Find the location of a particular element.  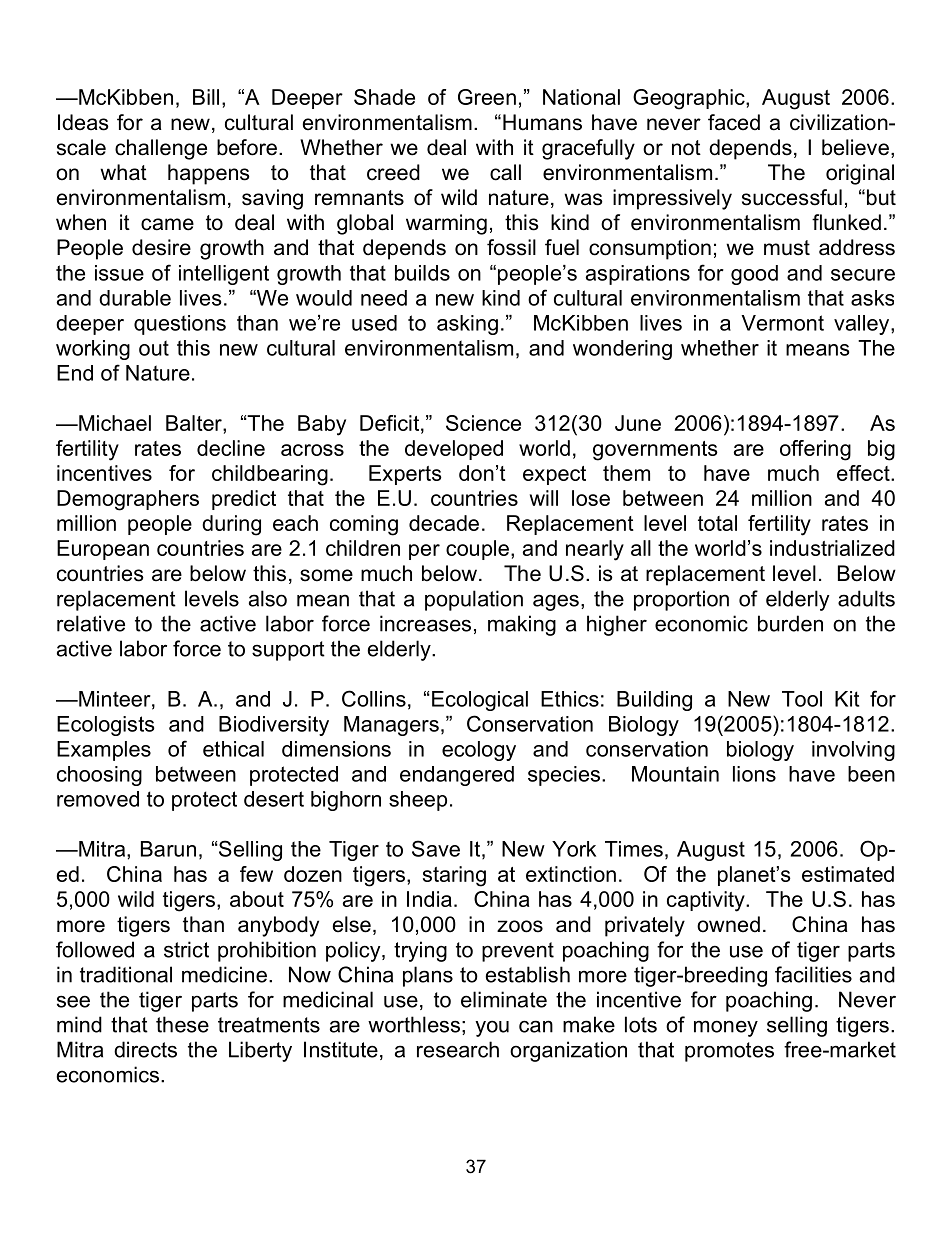

these is located at coordinates (182, 1024).
